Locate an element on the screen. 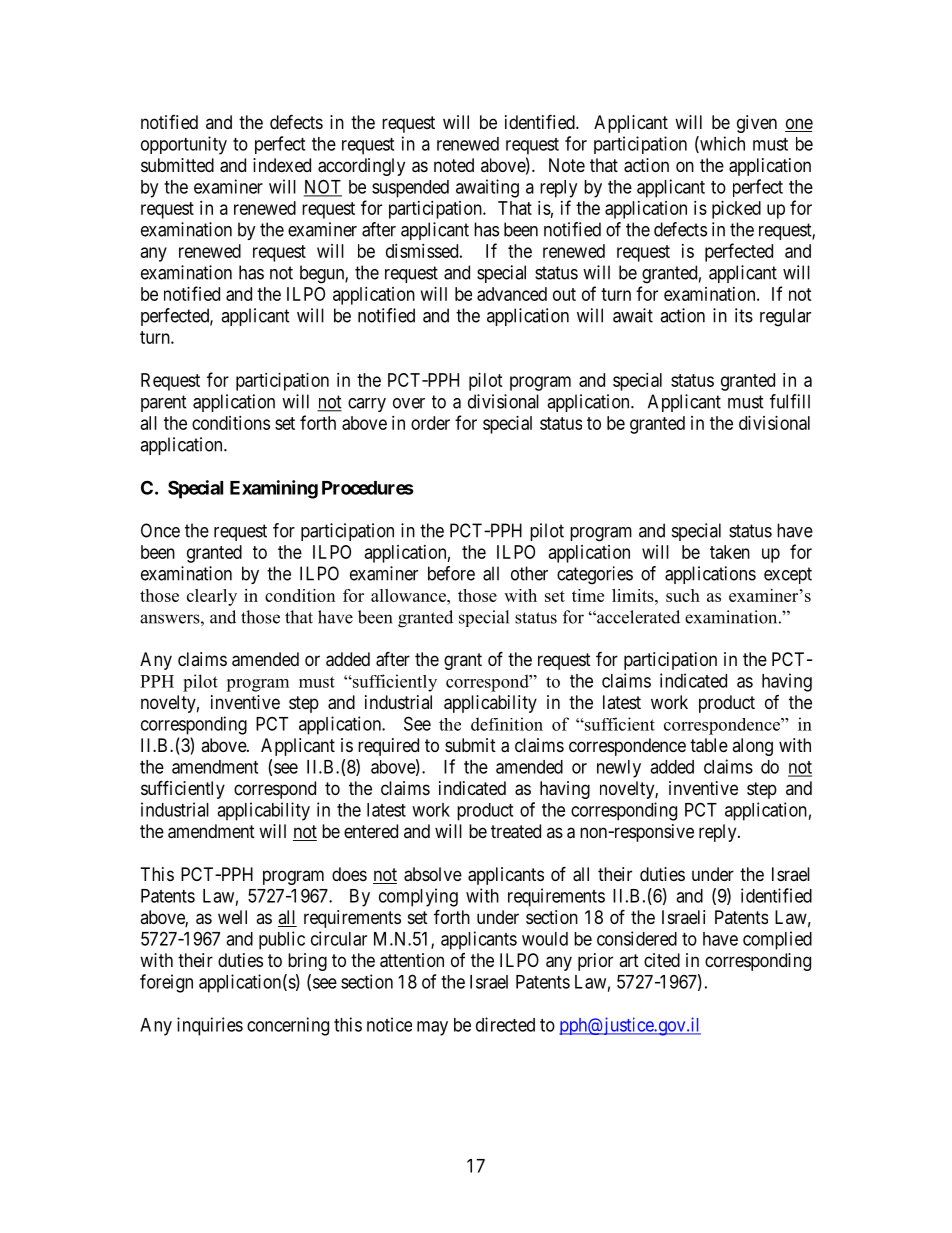 The image size is (952, 1233). inquiries is located at coordinates (210, 1026).
